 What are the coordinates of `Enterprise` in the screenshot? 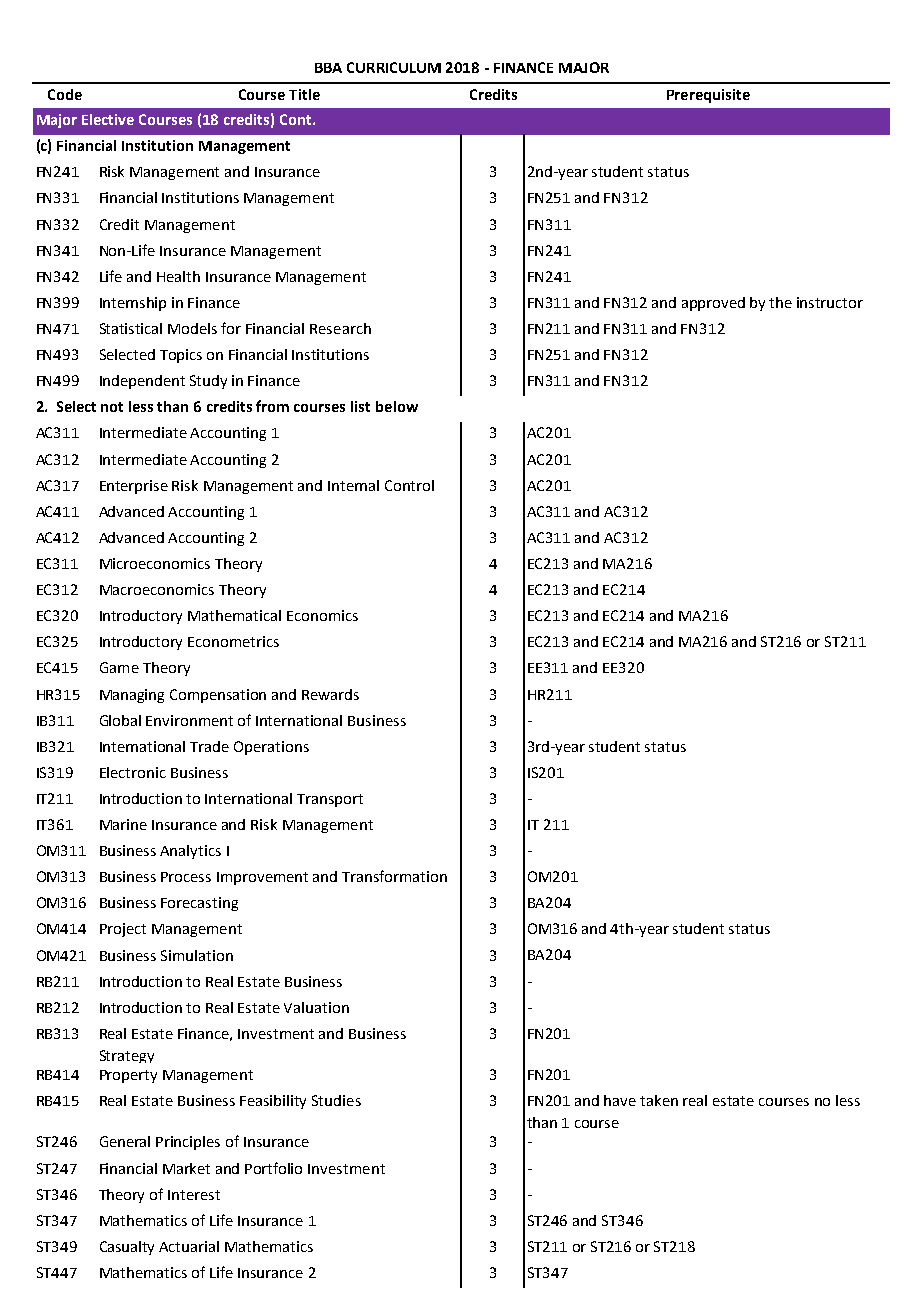 It's located at (134, 487).
